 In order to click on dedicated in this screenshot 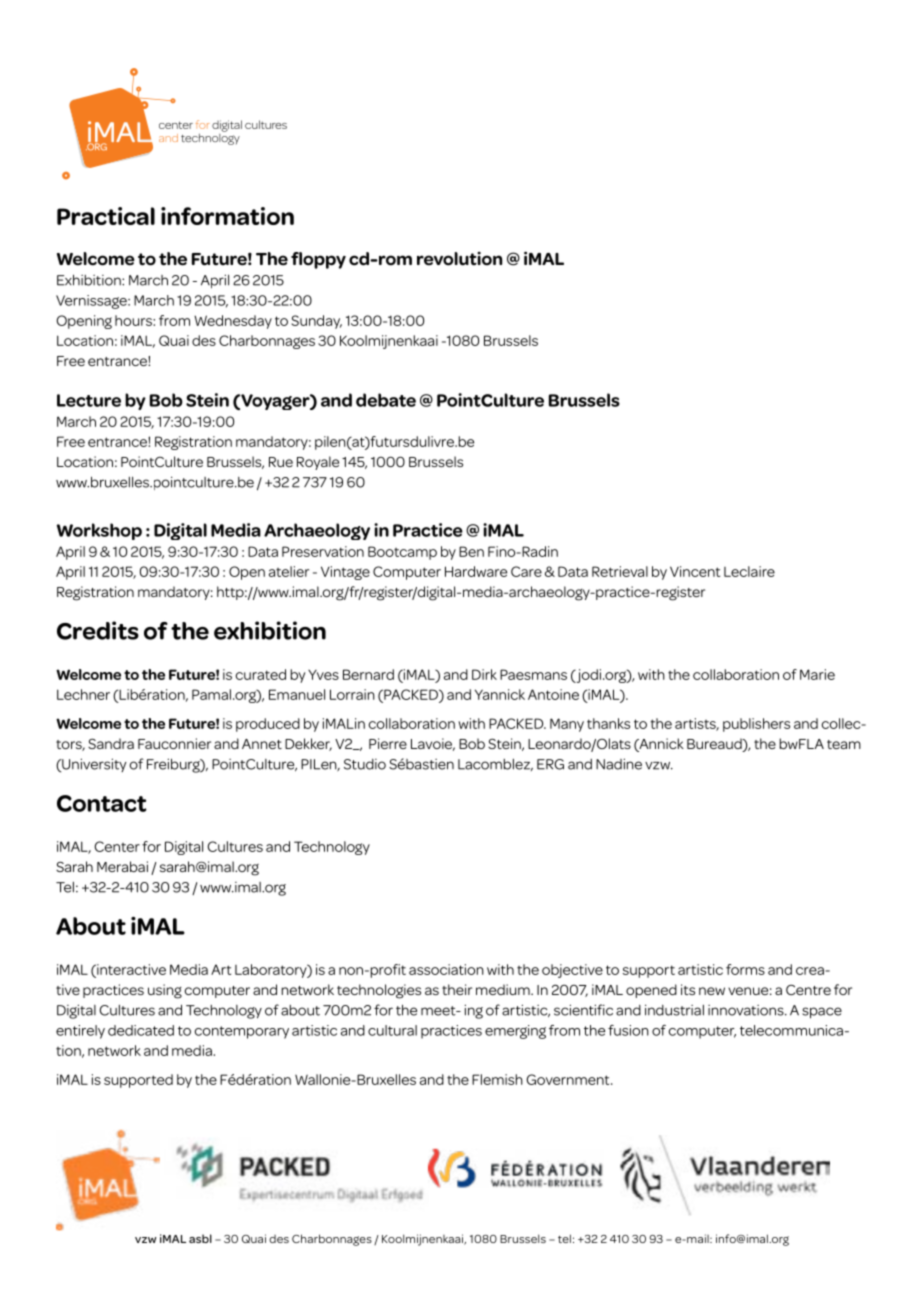, I will do `click(141, 1030)`.
